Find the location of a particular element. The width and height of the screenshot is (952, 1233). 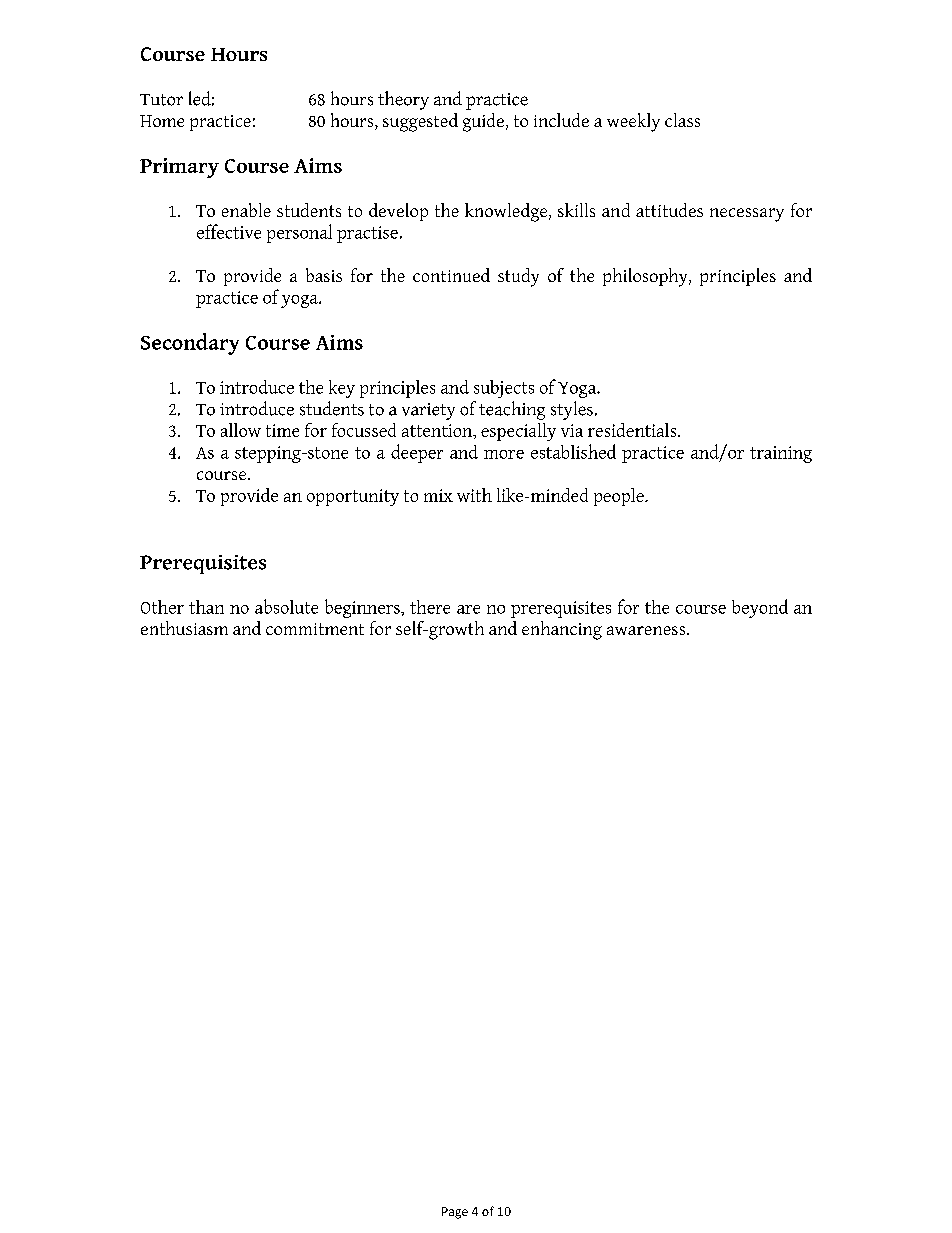

allow is located at coordinates (241, 430).
